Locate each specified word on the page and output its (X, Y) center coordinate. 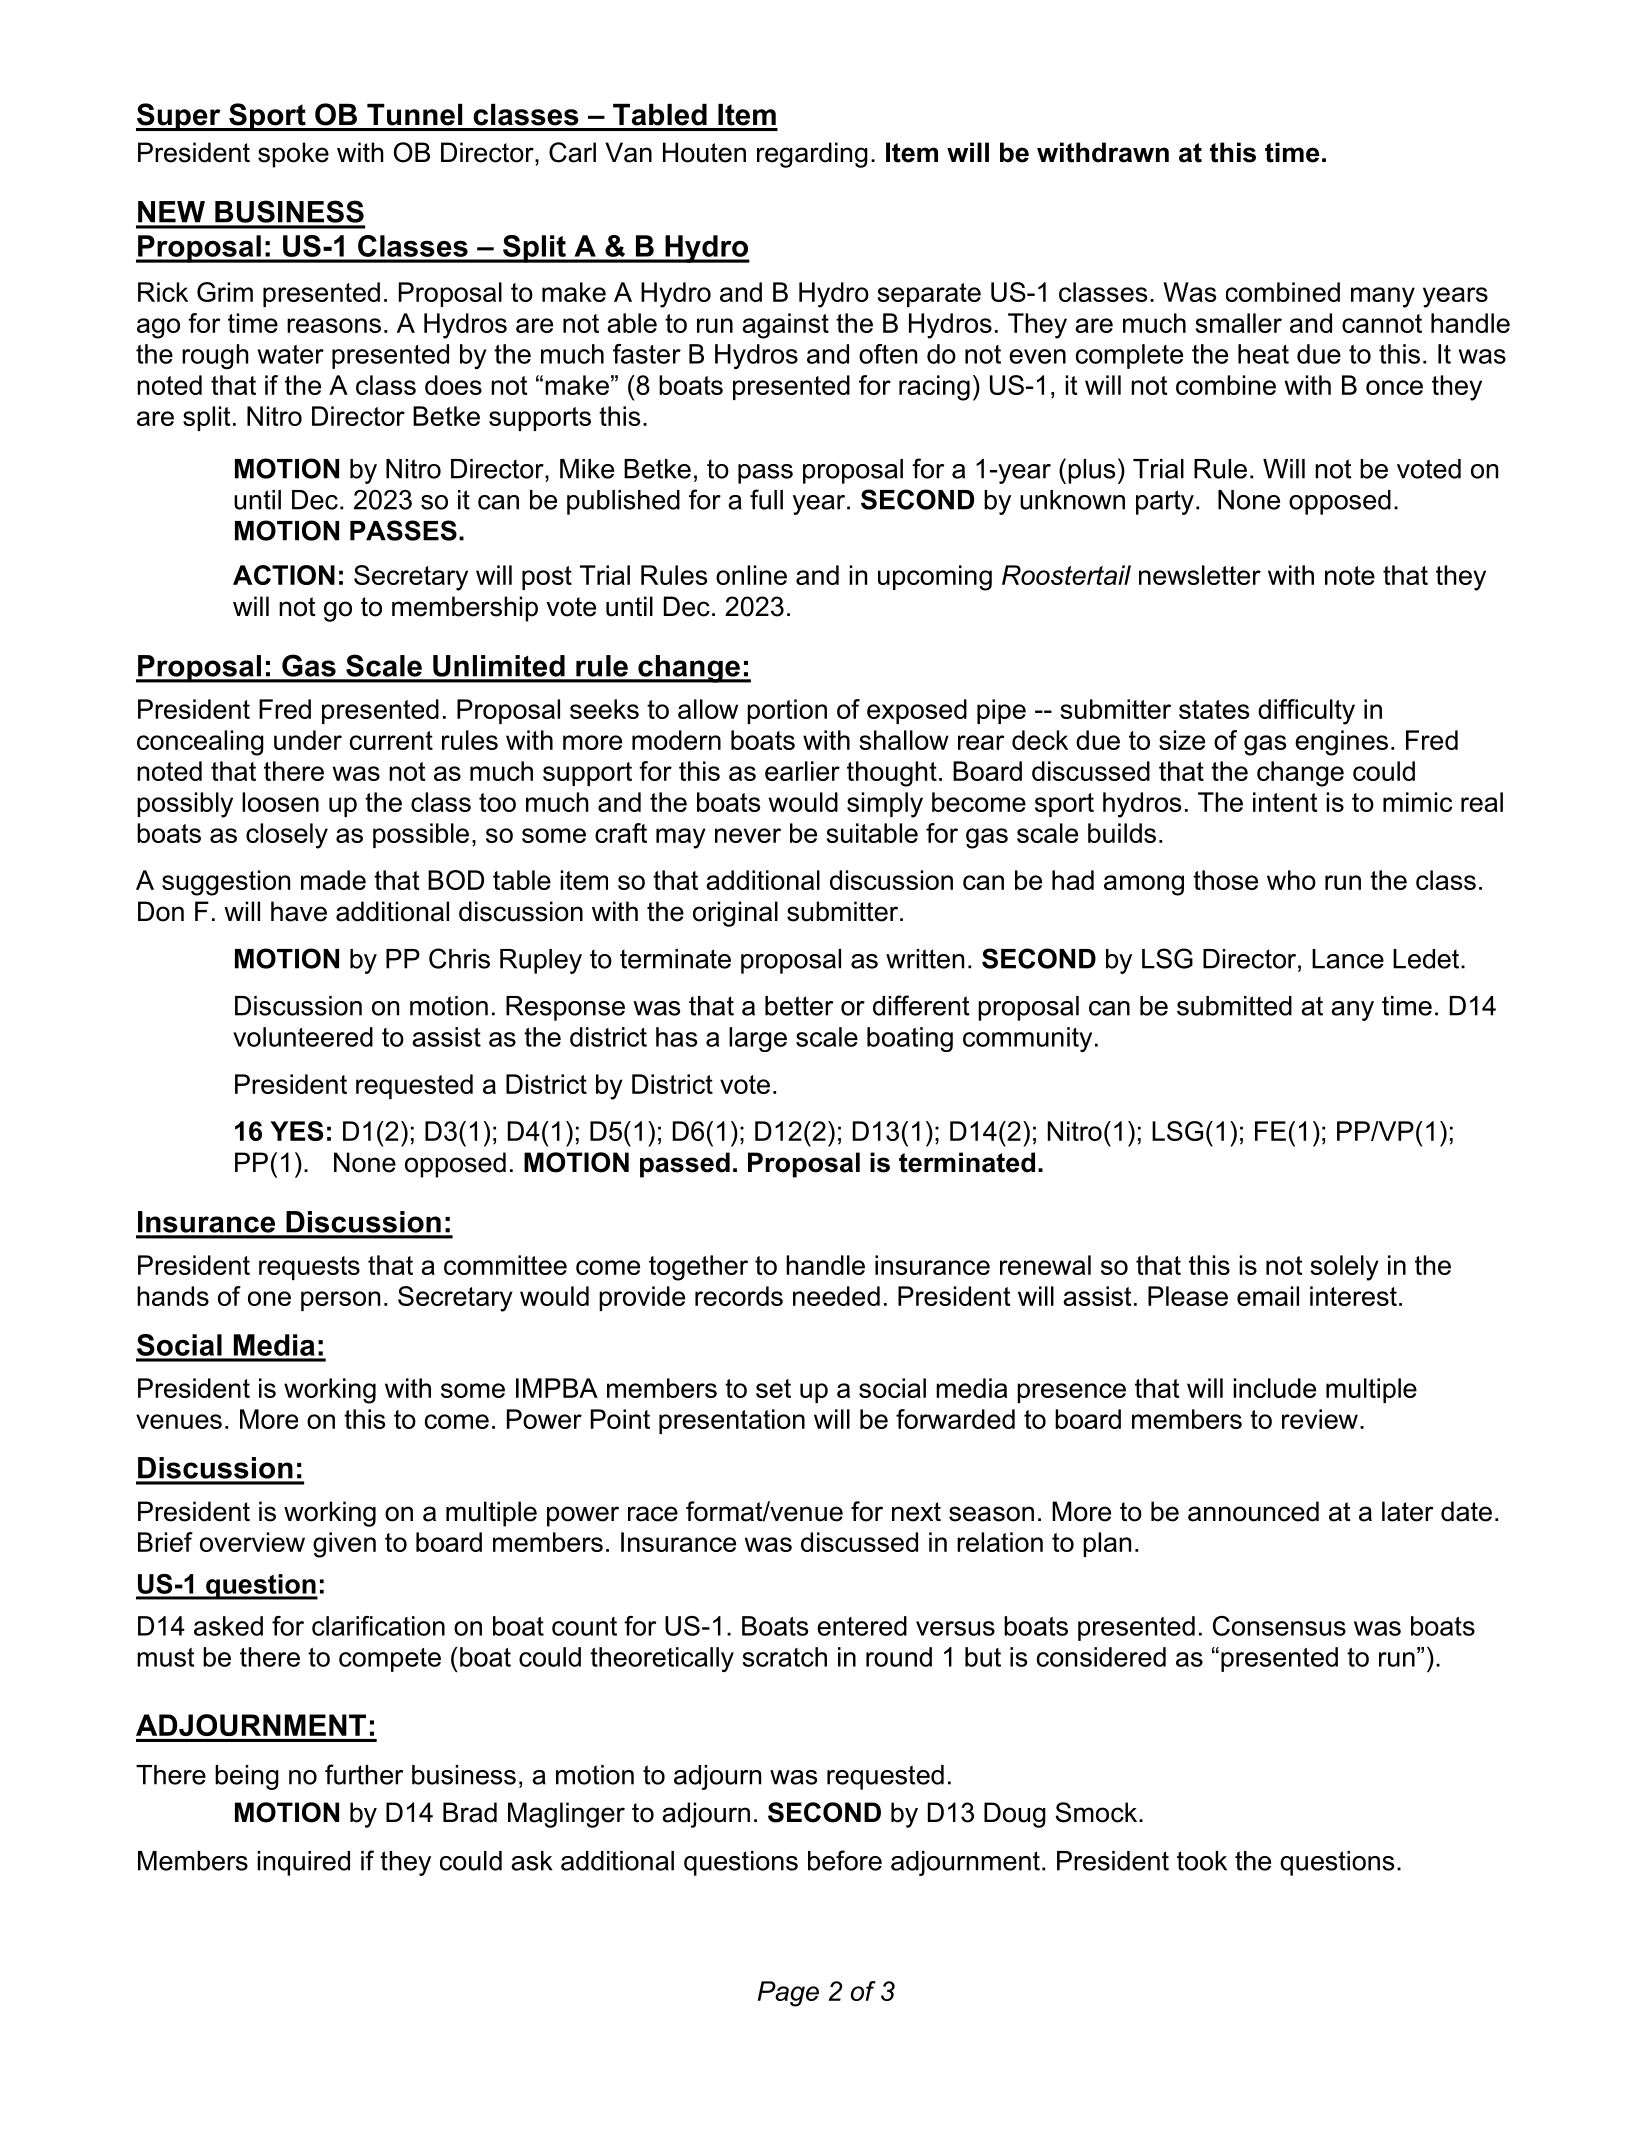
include (1274, 1388)
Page (788, 1994)
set (773, 1388)
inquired (303, 1863)
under (308, 740)
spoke (293, 155)
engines (1341, 743)
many (1383, 297)
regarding (812, 155)
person (340, 1301)
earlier (802, 771)
